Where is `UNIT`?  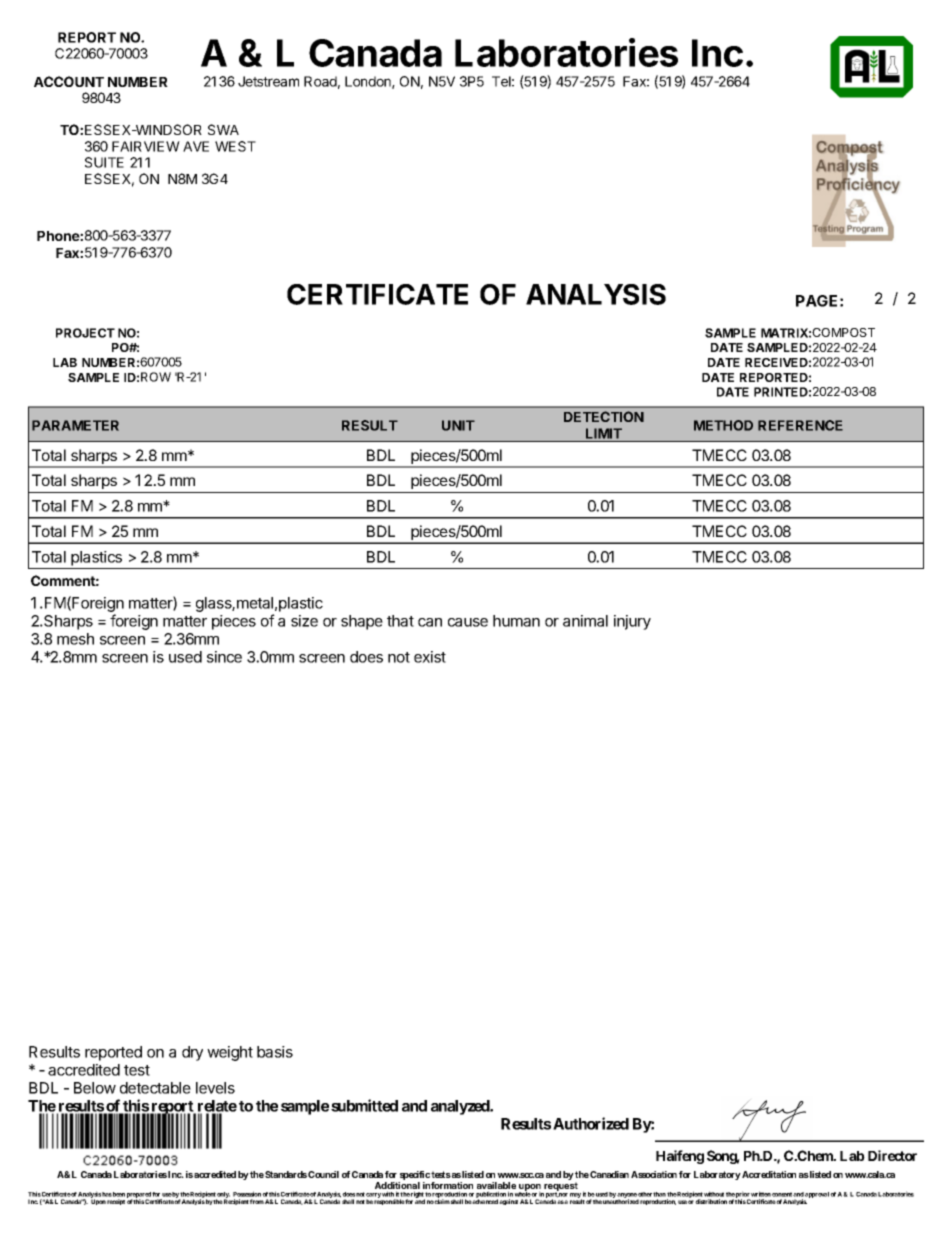
UNIT is located at coordinates (458, 425).
